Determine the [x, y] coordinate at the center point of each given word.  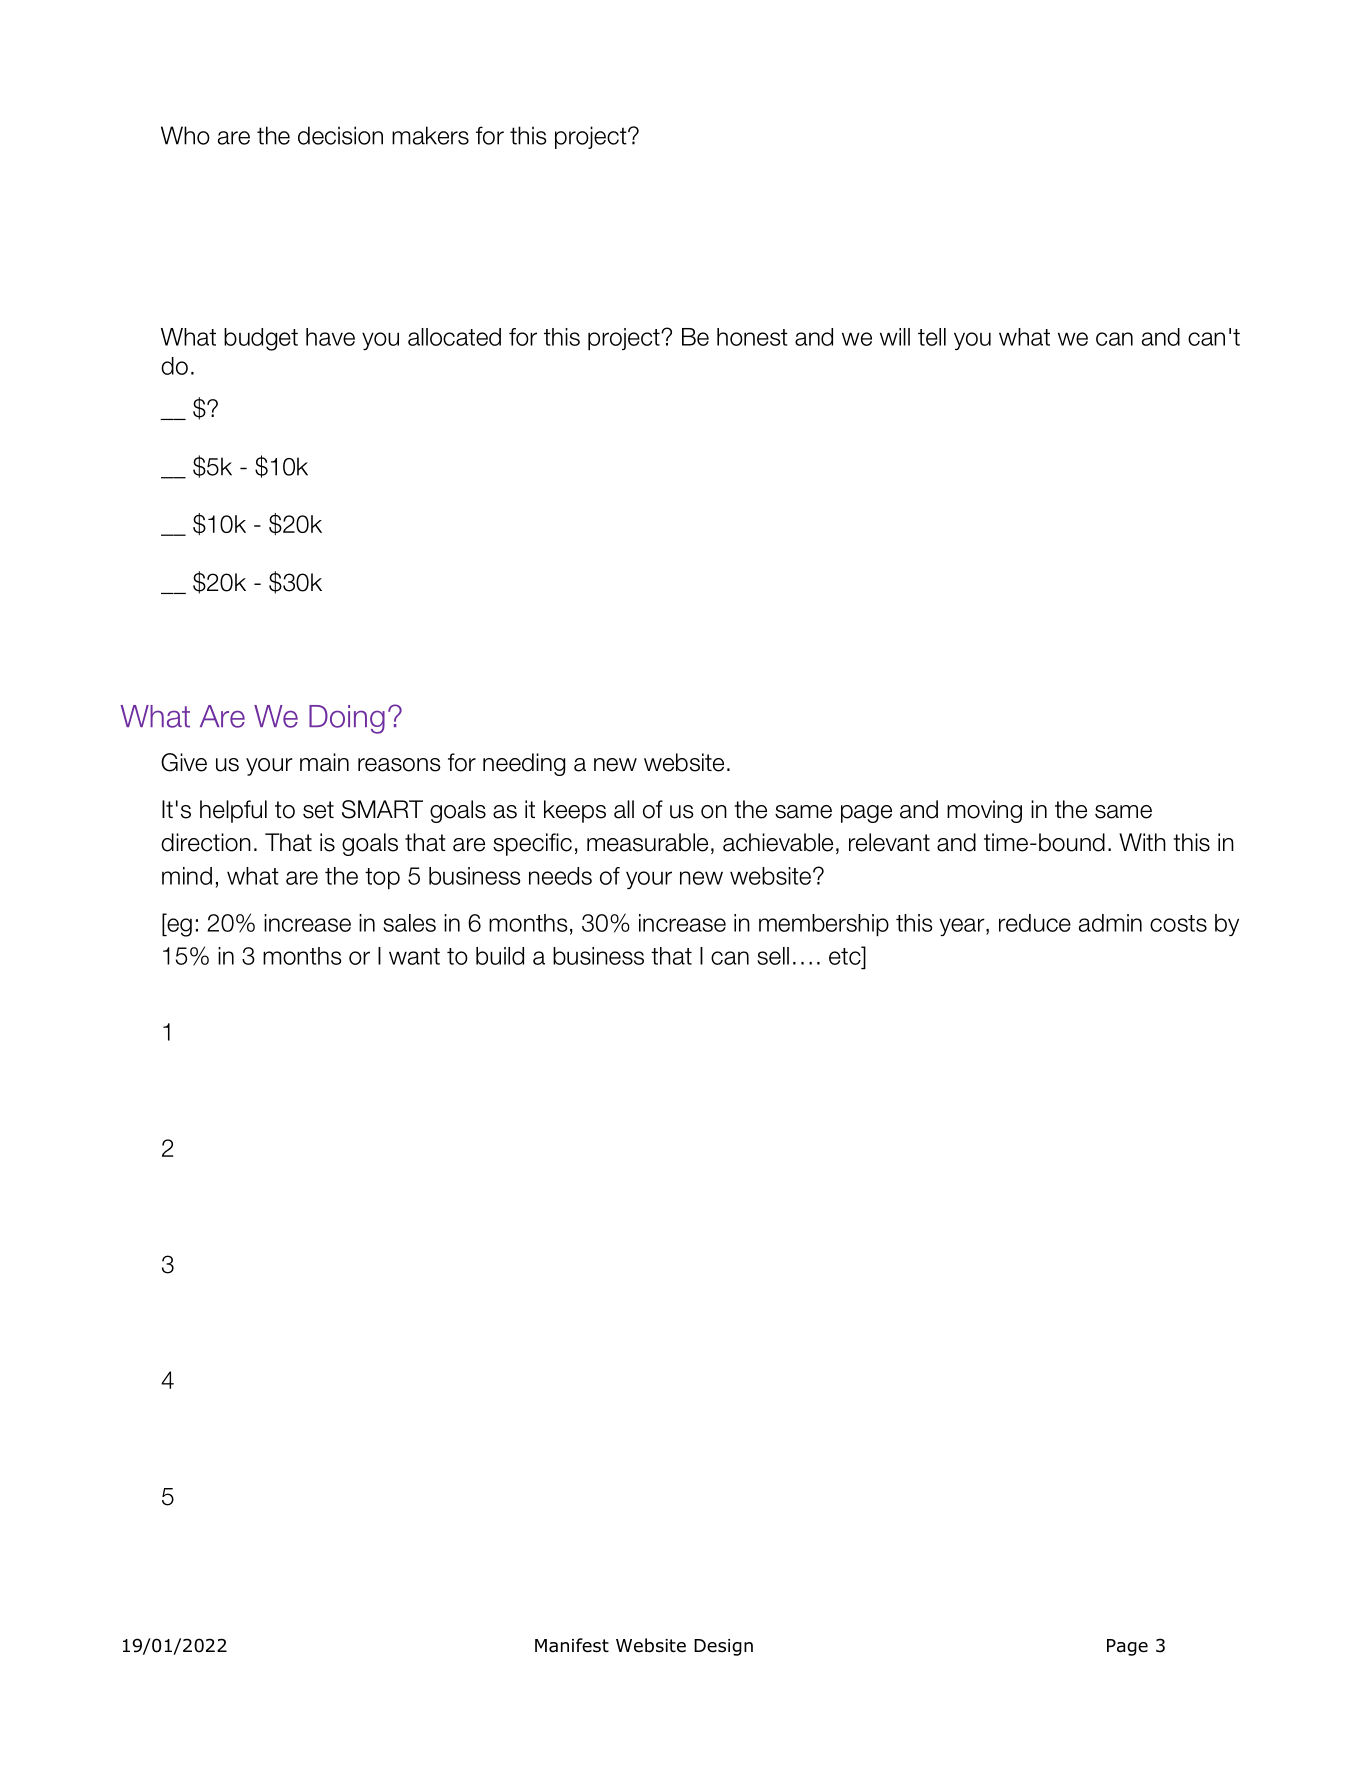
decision [340, 135]
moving [984, 811]
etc [846, 955]
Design [723, 1647]
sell [773, 956]
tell [932, 337]
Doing [347, 719]
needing [524, 764]
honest [752, 337]
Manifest [572, 1645]
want [414, 956]
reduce [1035, 923]
